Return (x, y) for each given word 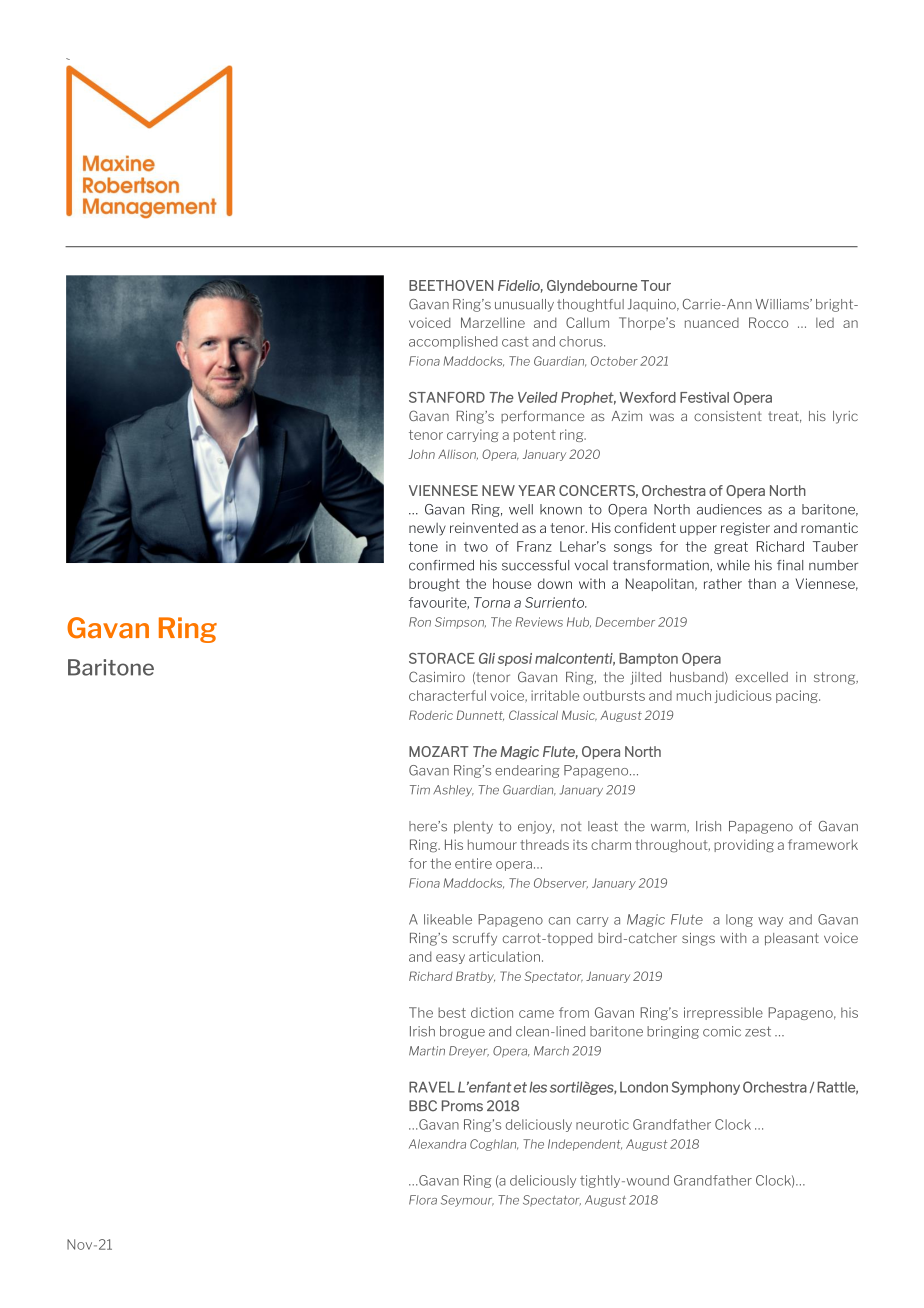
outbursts (614, 695)
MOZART (439, 751)
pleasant (792, 939)
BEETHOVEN (451, 285)
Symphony (706, 1088)
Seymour (467, 1201)
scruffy (475, 939)
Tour (656, 285)
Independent (585, 1145)
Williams (783, 304)
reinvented (484, 527)
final (790, 565)
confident (645, 527)
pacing (798, 696)
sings (698, 939)
